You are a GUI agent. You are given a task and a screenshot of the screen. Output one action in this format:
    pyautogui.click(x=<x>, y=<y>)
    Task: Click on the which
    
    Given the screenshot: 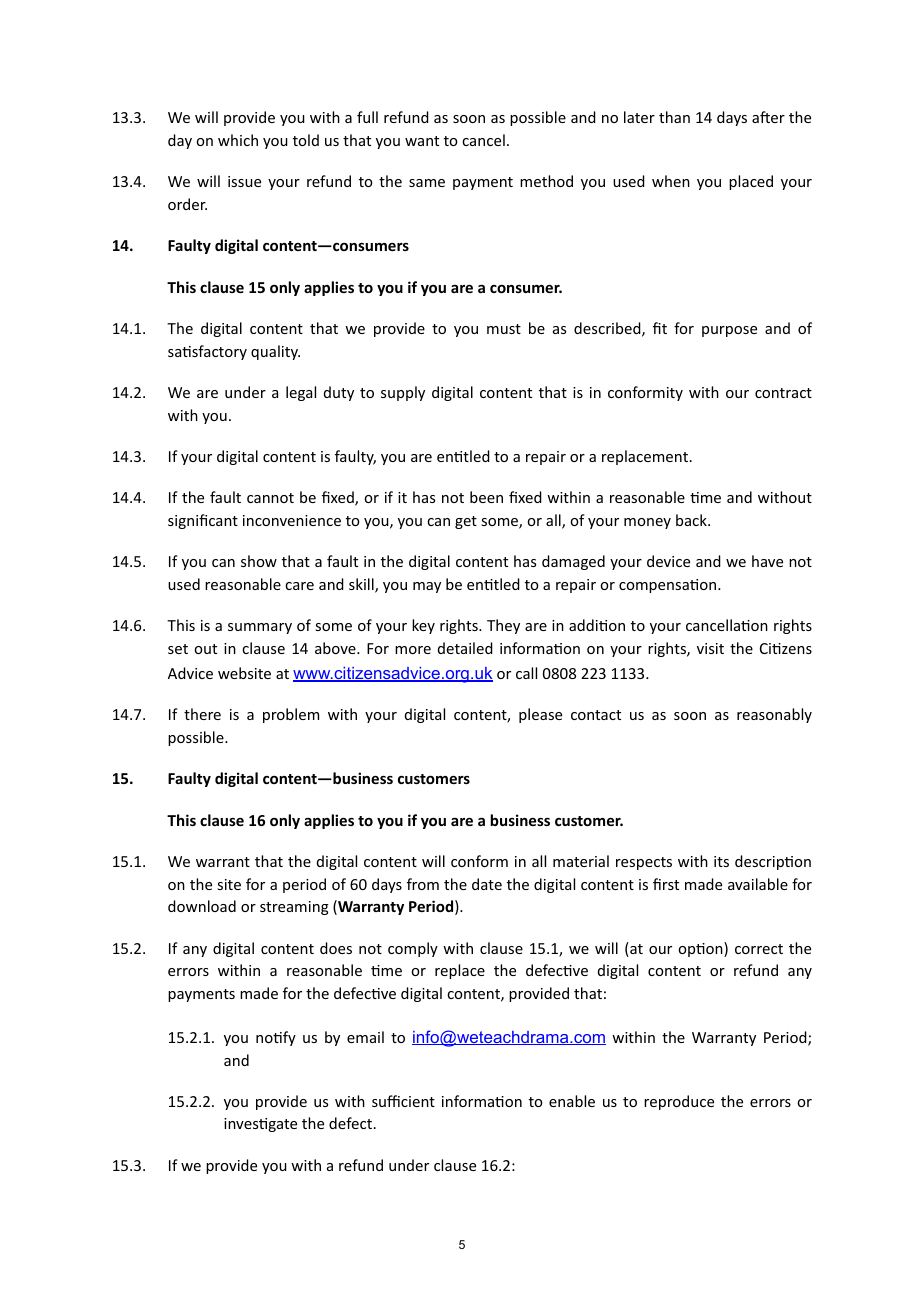 What is the action you would take?
    pyautogui.click(x=238, y=140)
